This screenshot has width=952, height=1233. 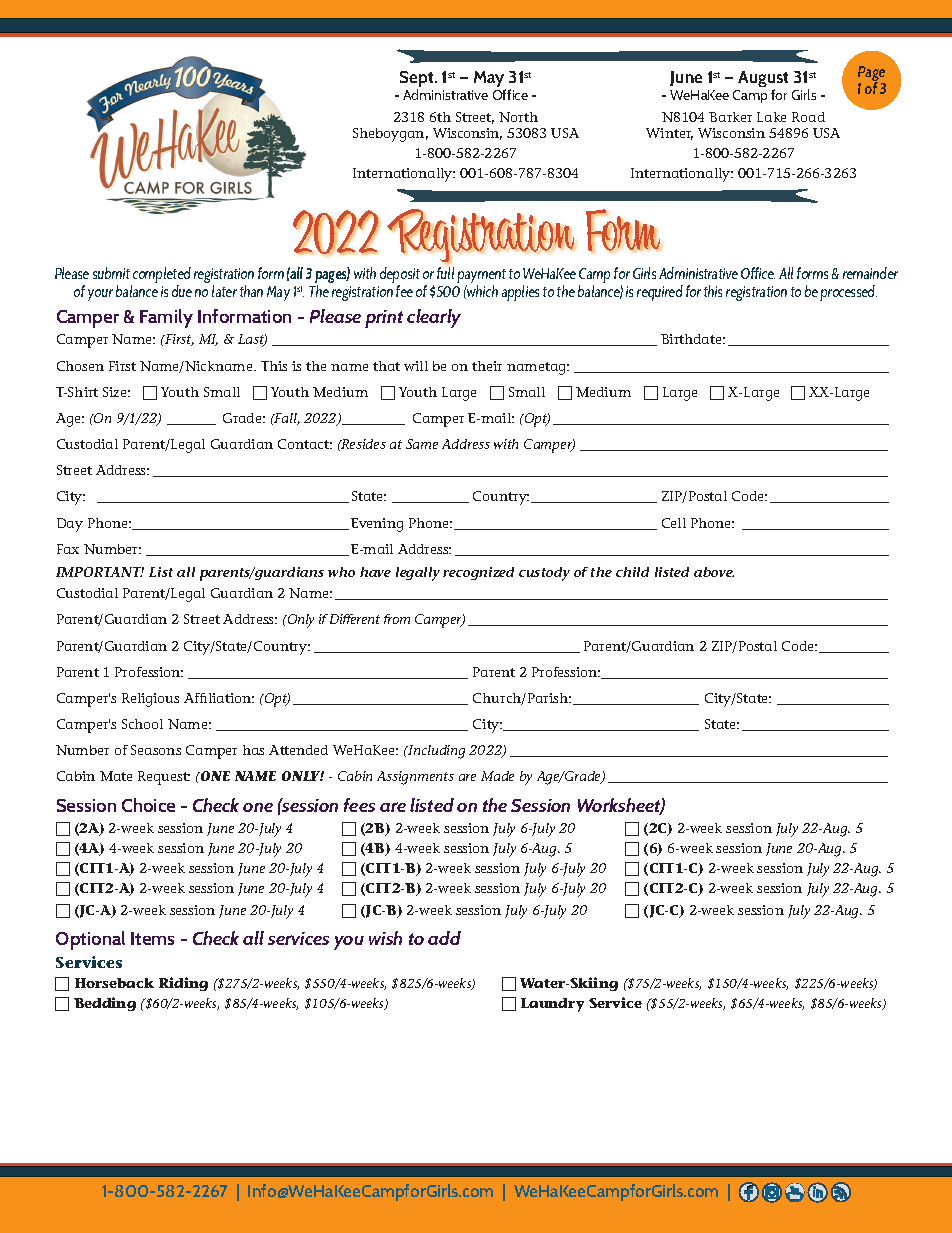 I want to click on recognized, so click(x=478, y=573).
